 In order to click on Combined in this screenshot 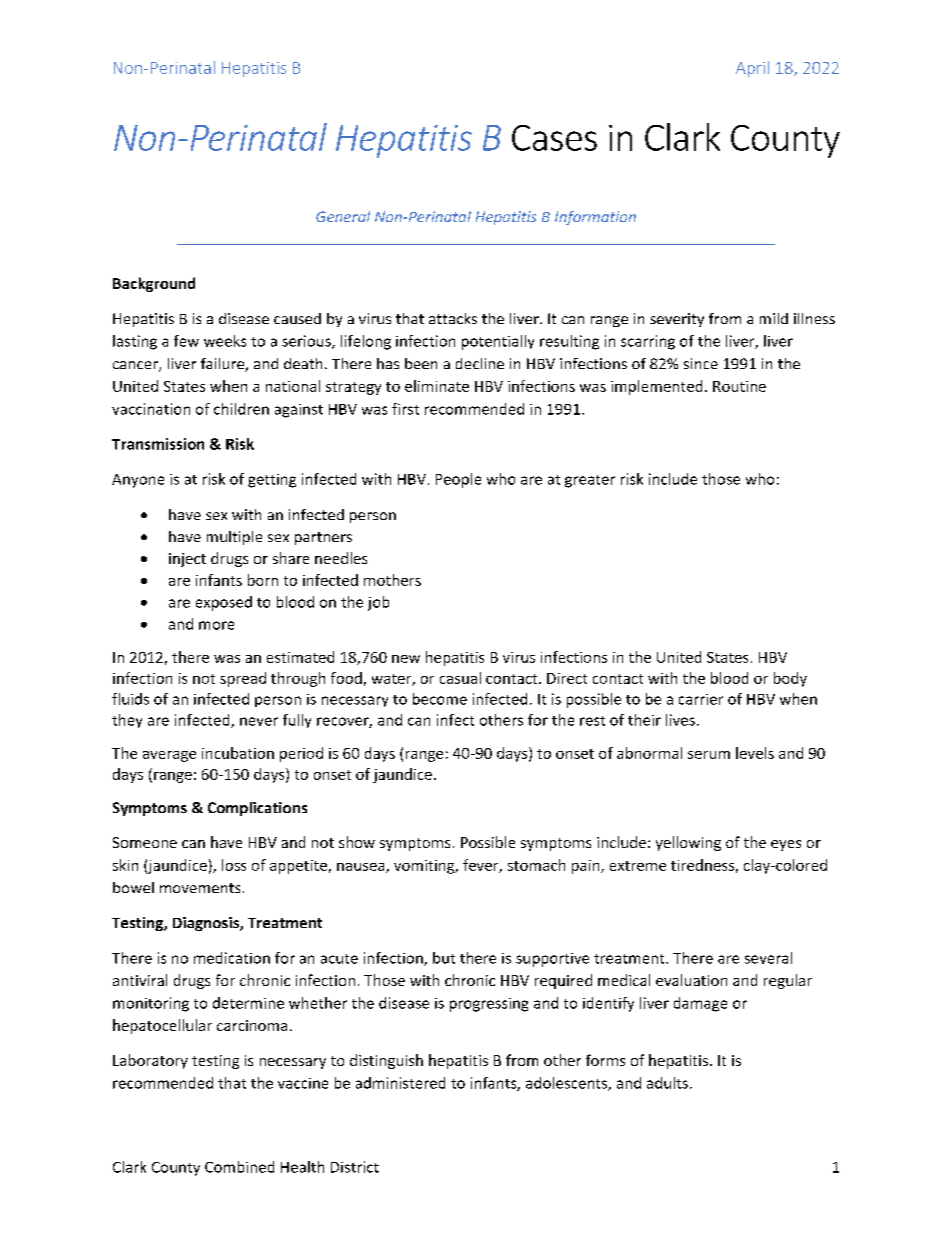, I will do `click(239, 1167)`.
